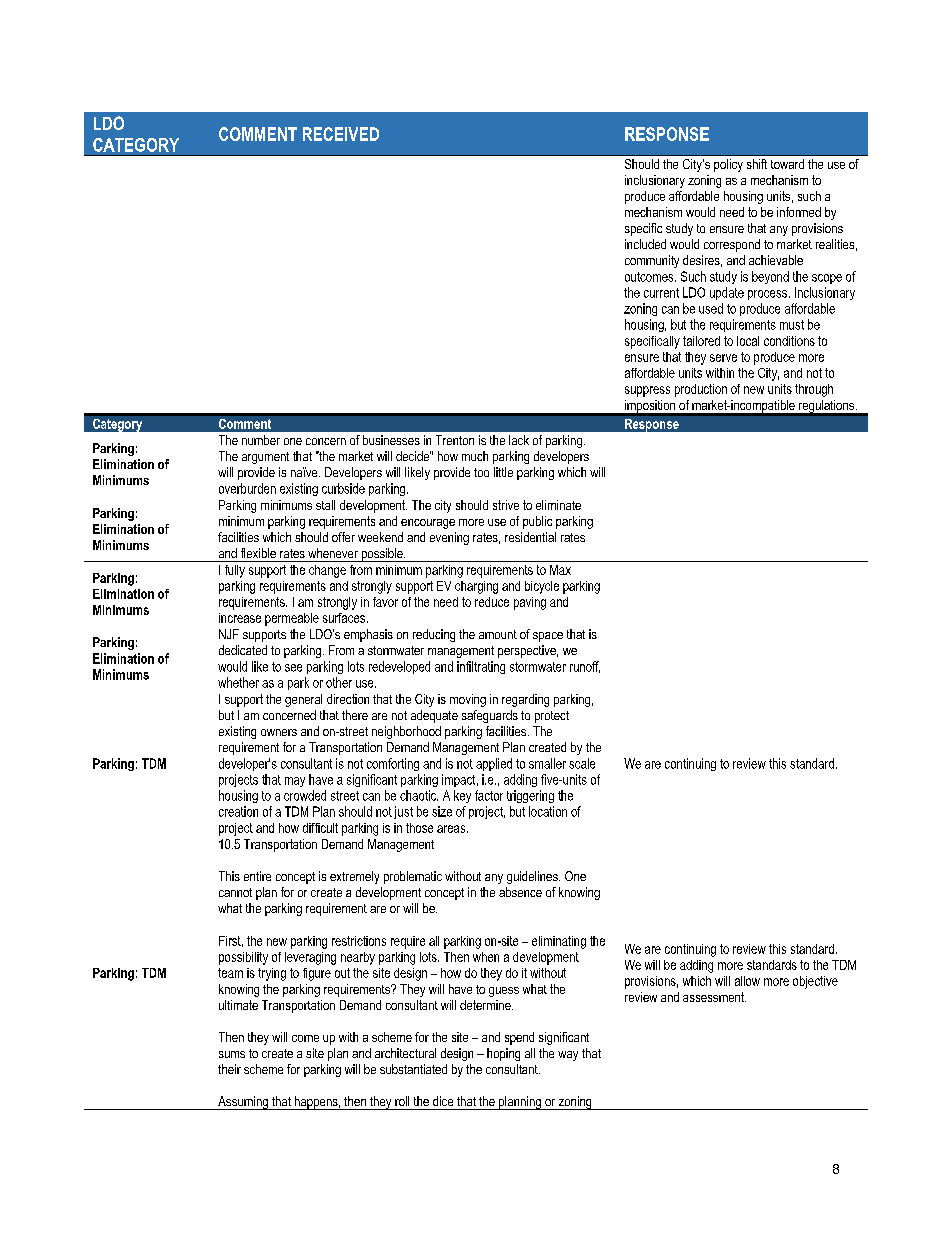  What do you see at coordinates (799, 212) in the screenshot?
I see `informed` at bounding box center [799, 212].
